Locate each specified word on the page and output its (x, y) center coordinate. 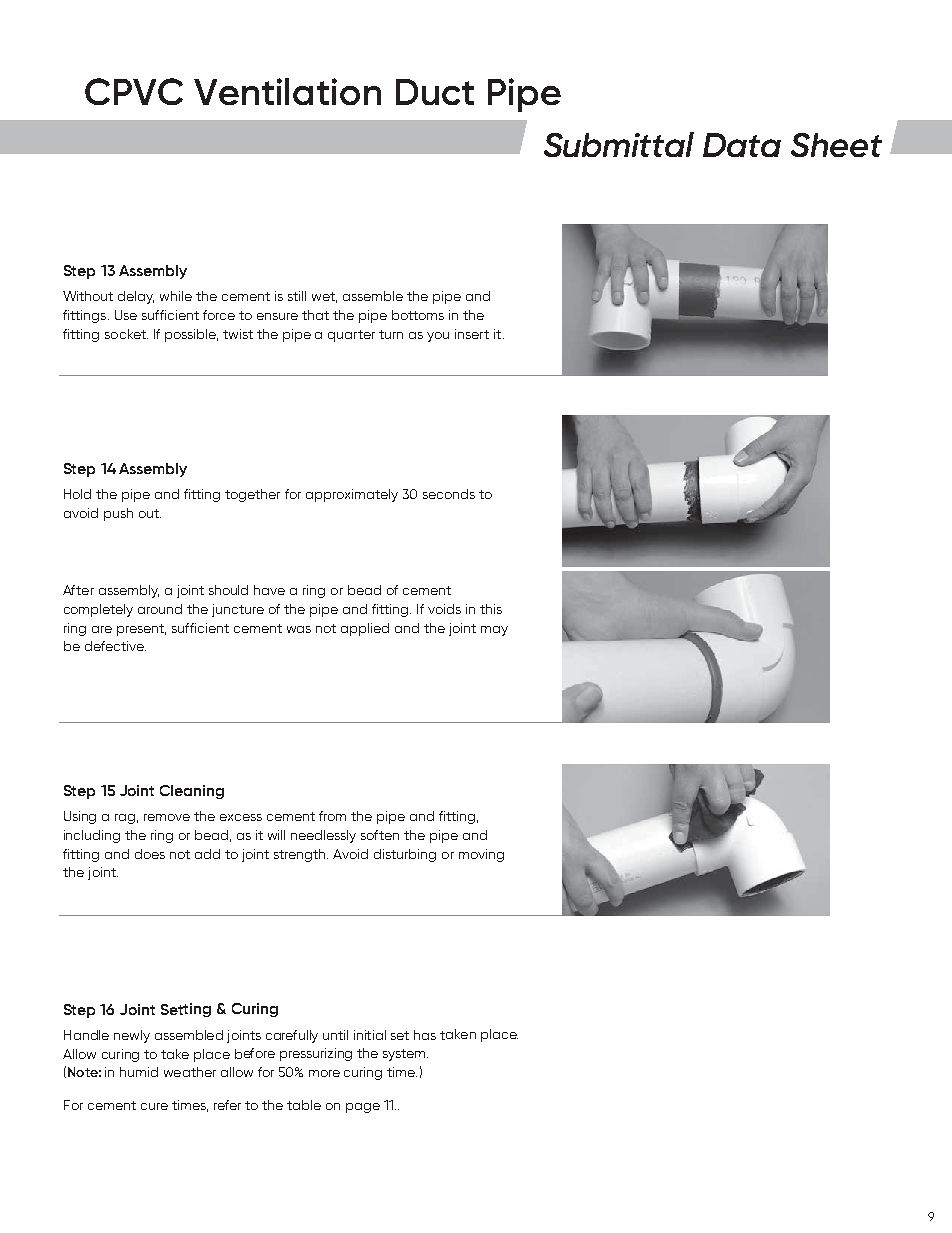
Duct (435, 92)
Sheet (836, 145)
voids (444, 609)
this (491, 609)
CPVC (134, 91)
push (118, 514)
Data (742, 145)
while (176, 296)
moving (481, 855)
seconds (449, 494)
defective (115, 646)
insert (472, 334)
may (494, 631)
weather (190, 1072)
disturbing (405, 855)
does (150, 854)
